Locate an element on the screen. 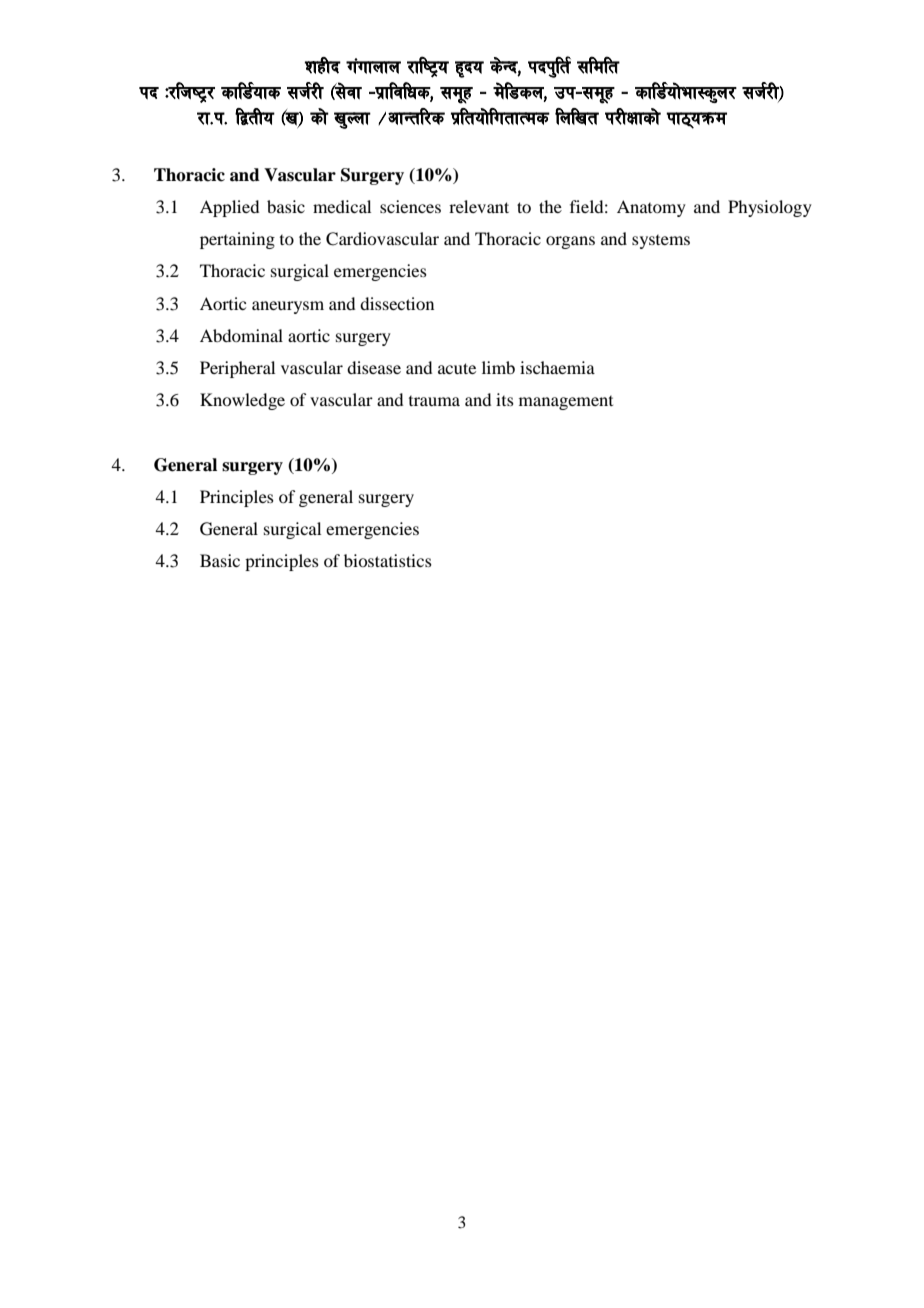 This screenshot has height=1308, width=924. relevant is located at coordinates (479, 206).
